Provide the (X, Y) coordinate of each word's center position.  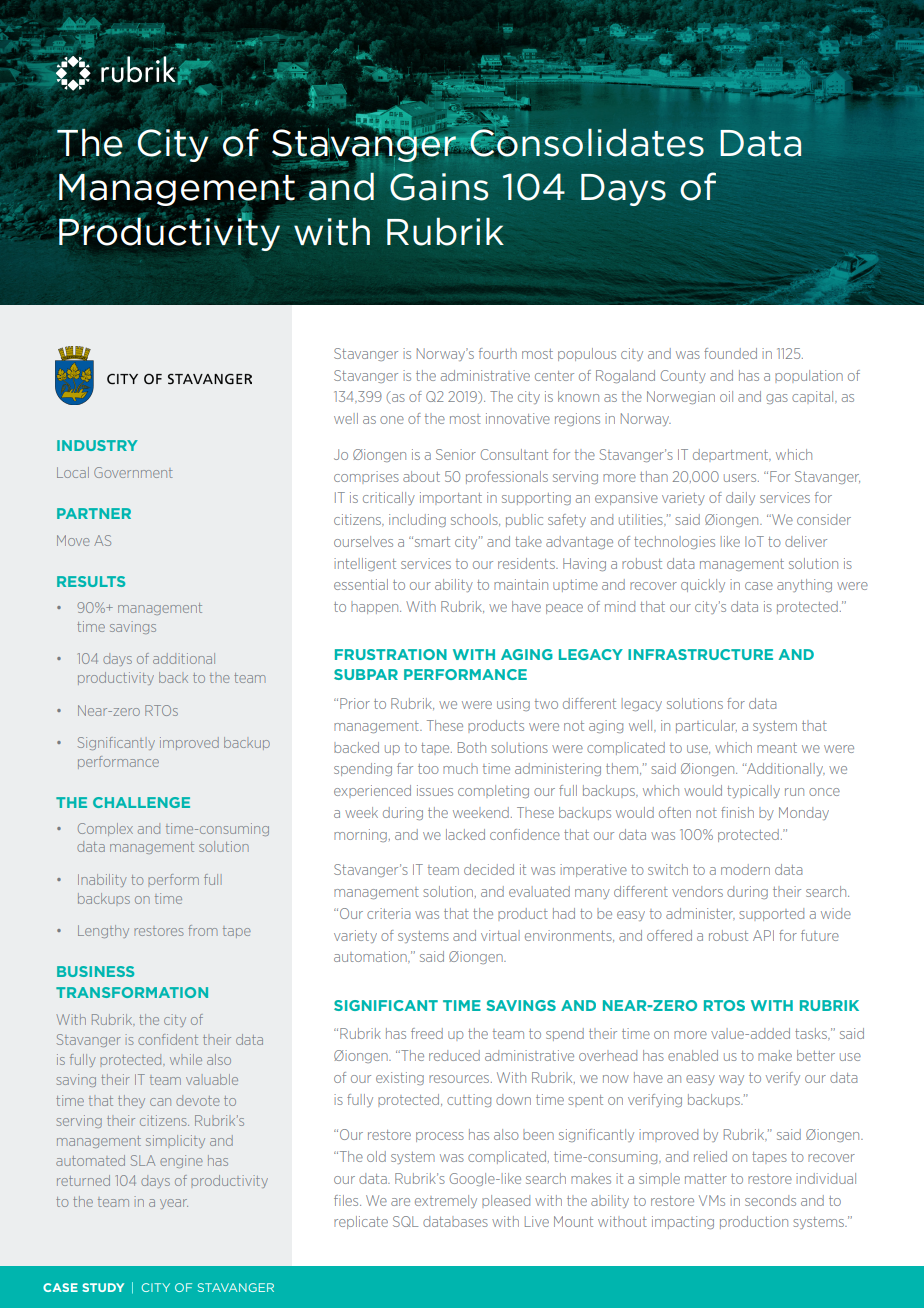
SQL (405, 1221)
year (174, 1204)
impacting (683, 1222)
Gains (439, 187)
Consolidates (586, 143)
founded (730, 353)
